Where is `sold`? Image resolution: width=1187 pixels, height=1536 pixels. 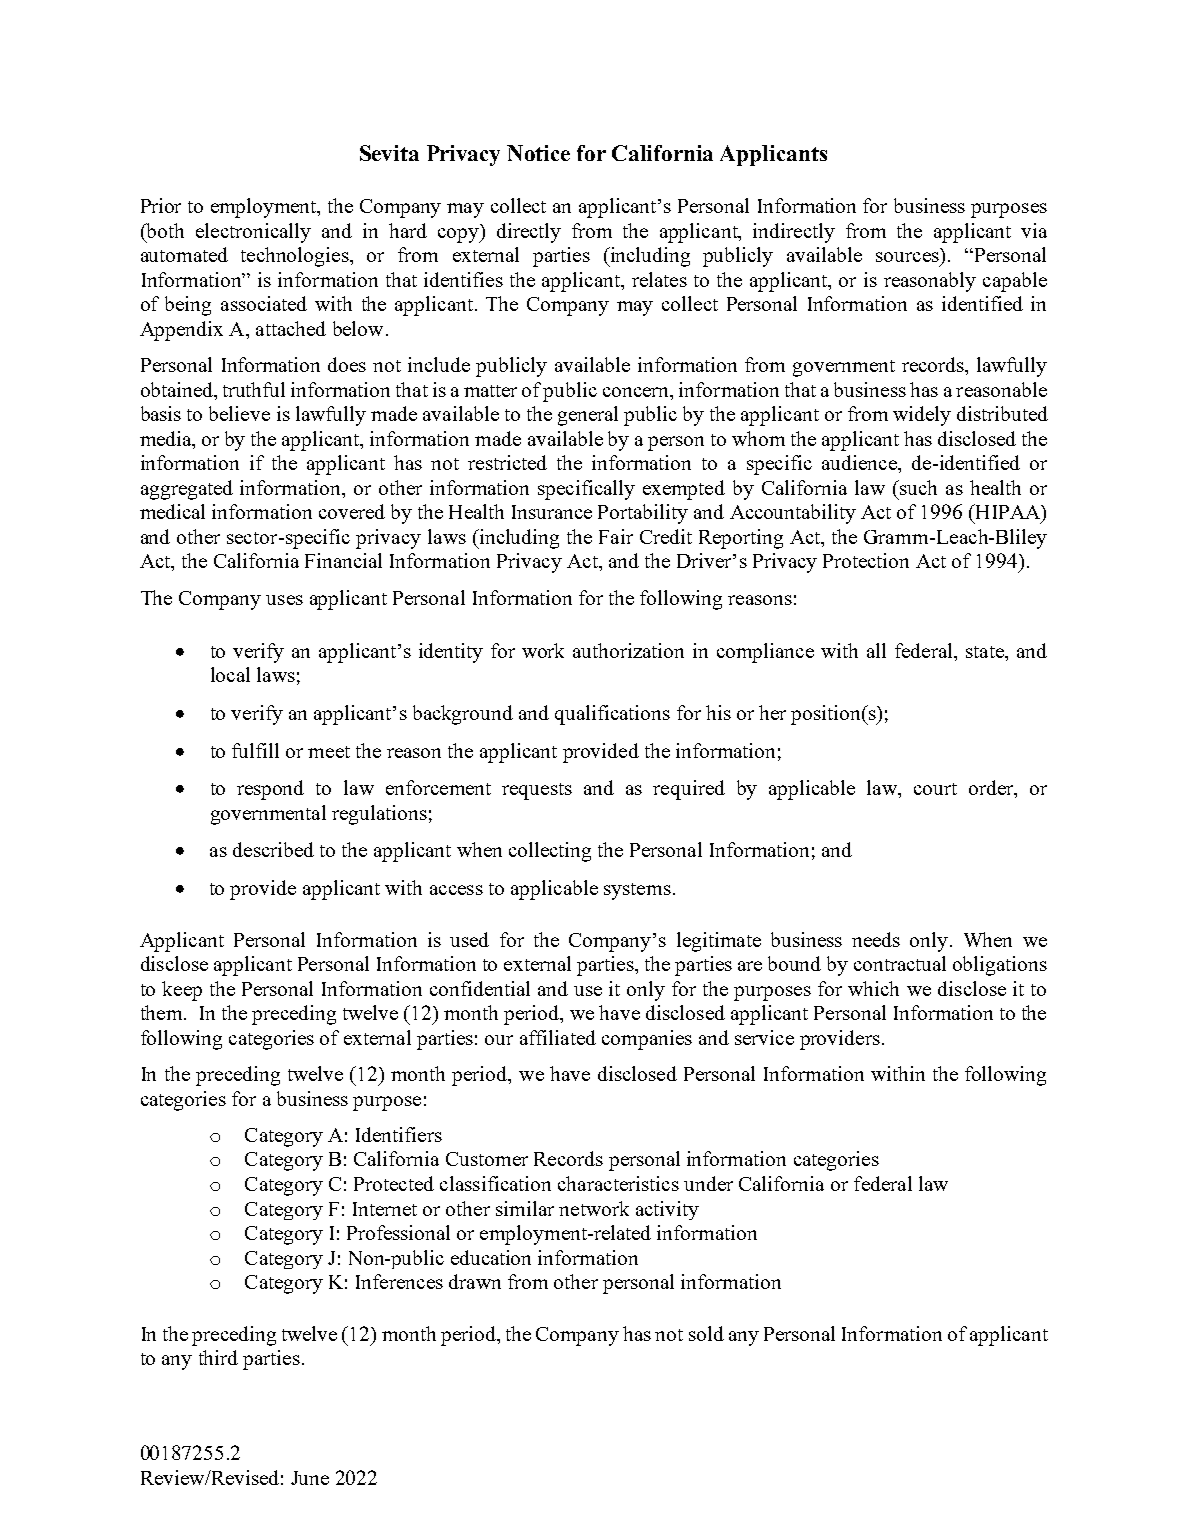
sold is located at coordinates (706, 1333).
